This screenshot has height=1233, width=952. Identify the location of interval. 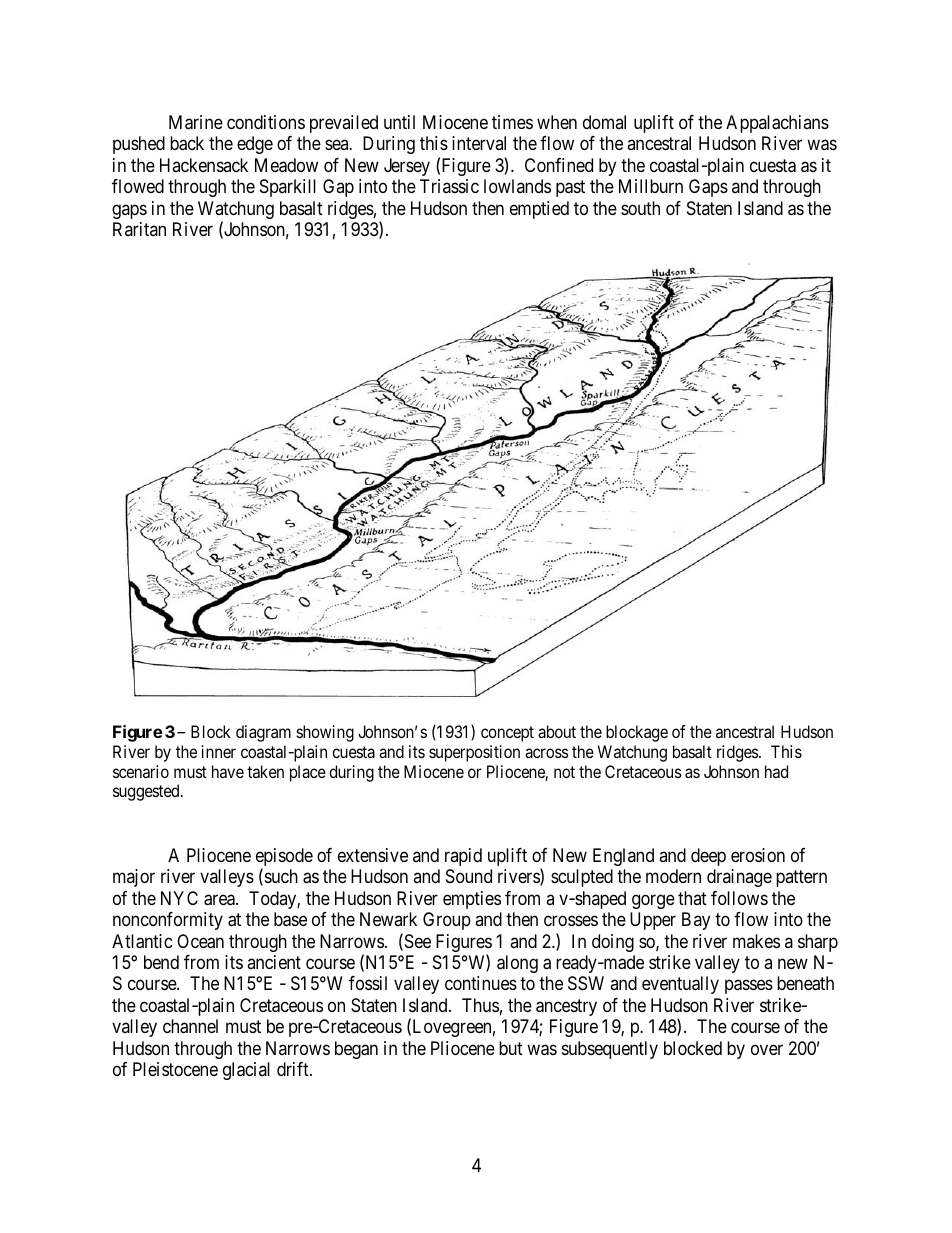
(479, 143).
